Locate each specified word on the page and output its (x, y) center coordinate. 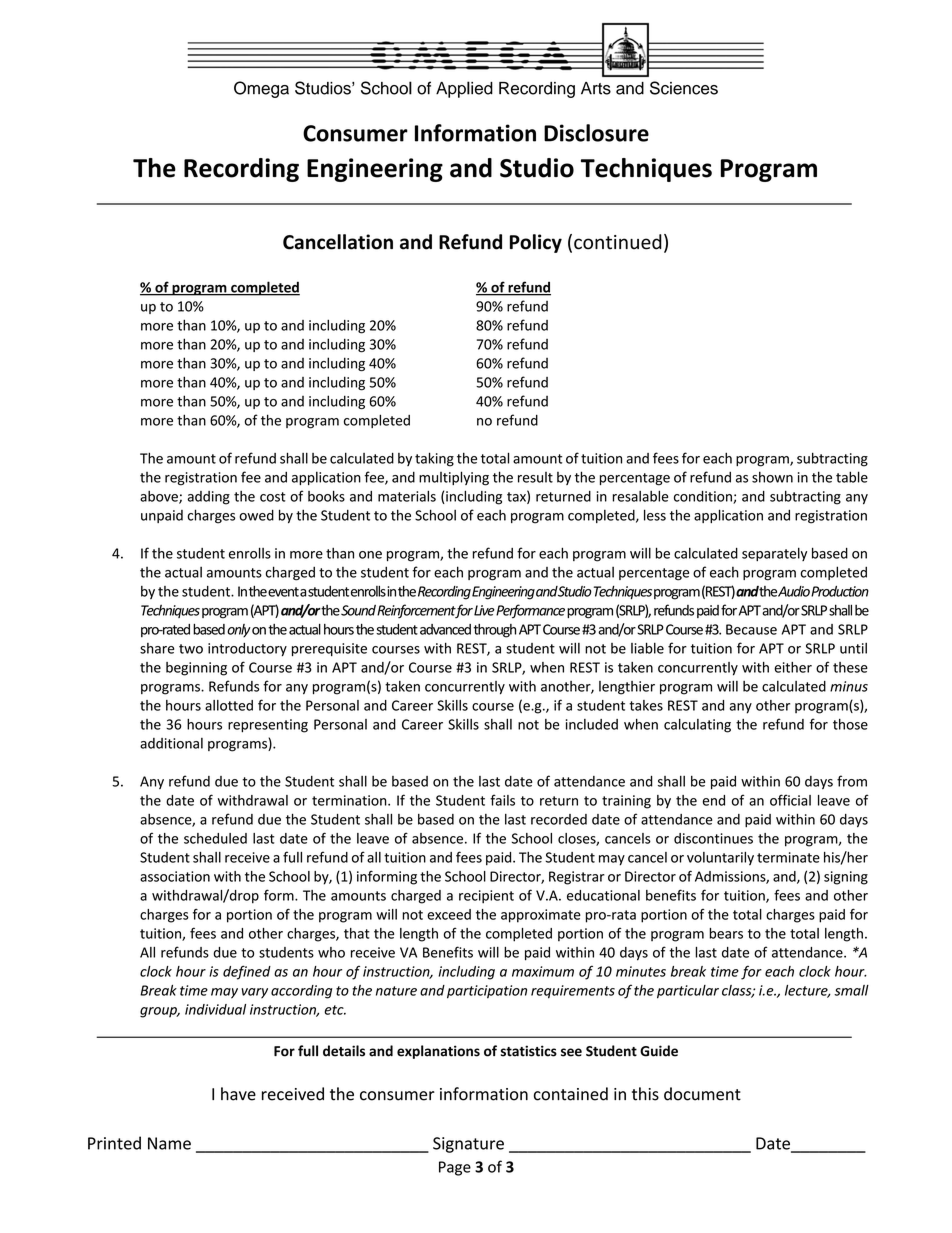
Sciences (684, 88)
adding (209, 498)
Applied (464, 89)
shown (772, 477)
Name (169, 1143)
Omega (261, 89)
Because (751, 629)
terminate (788, 857)
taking (434, 459)
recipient (486, 897)
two (191, 649)
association (175, 876)
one (370, 555)
